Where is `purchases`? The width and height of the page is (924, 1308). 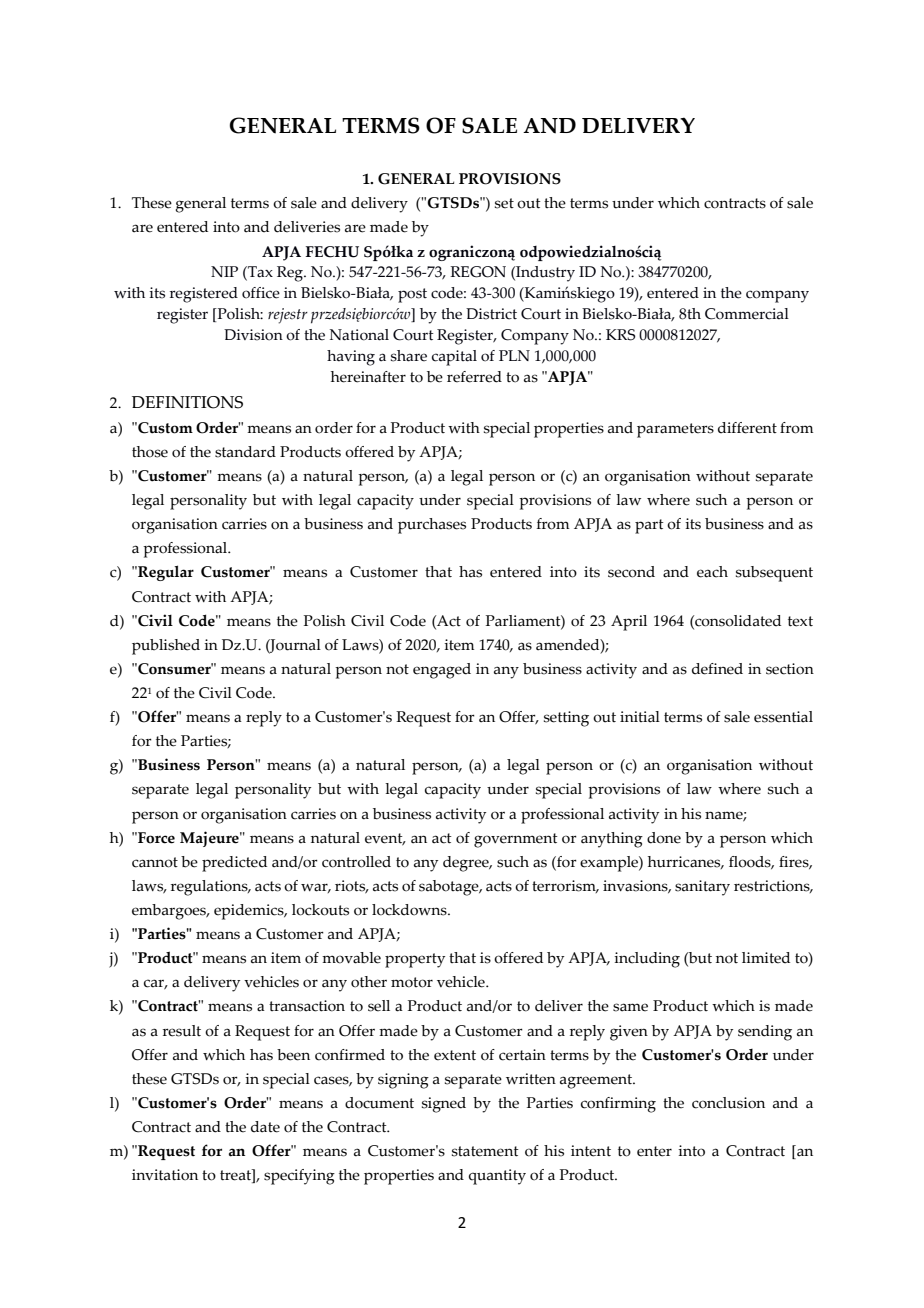
purchases is located at coordinates (432, 526).
